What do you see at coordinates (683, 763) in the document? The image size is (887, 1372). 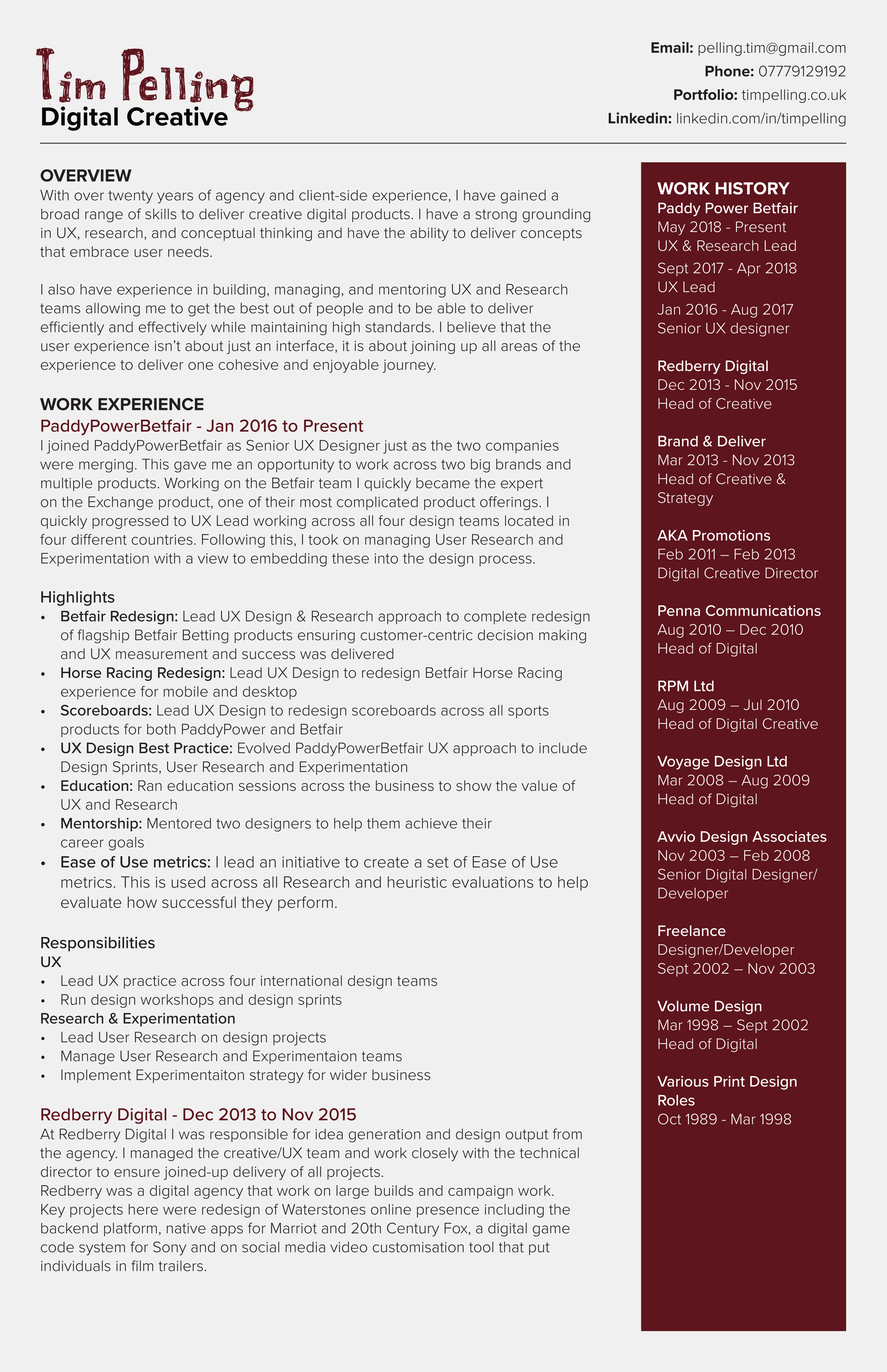 I see `Voyage` at bounding box center [683, 763].
